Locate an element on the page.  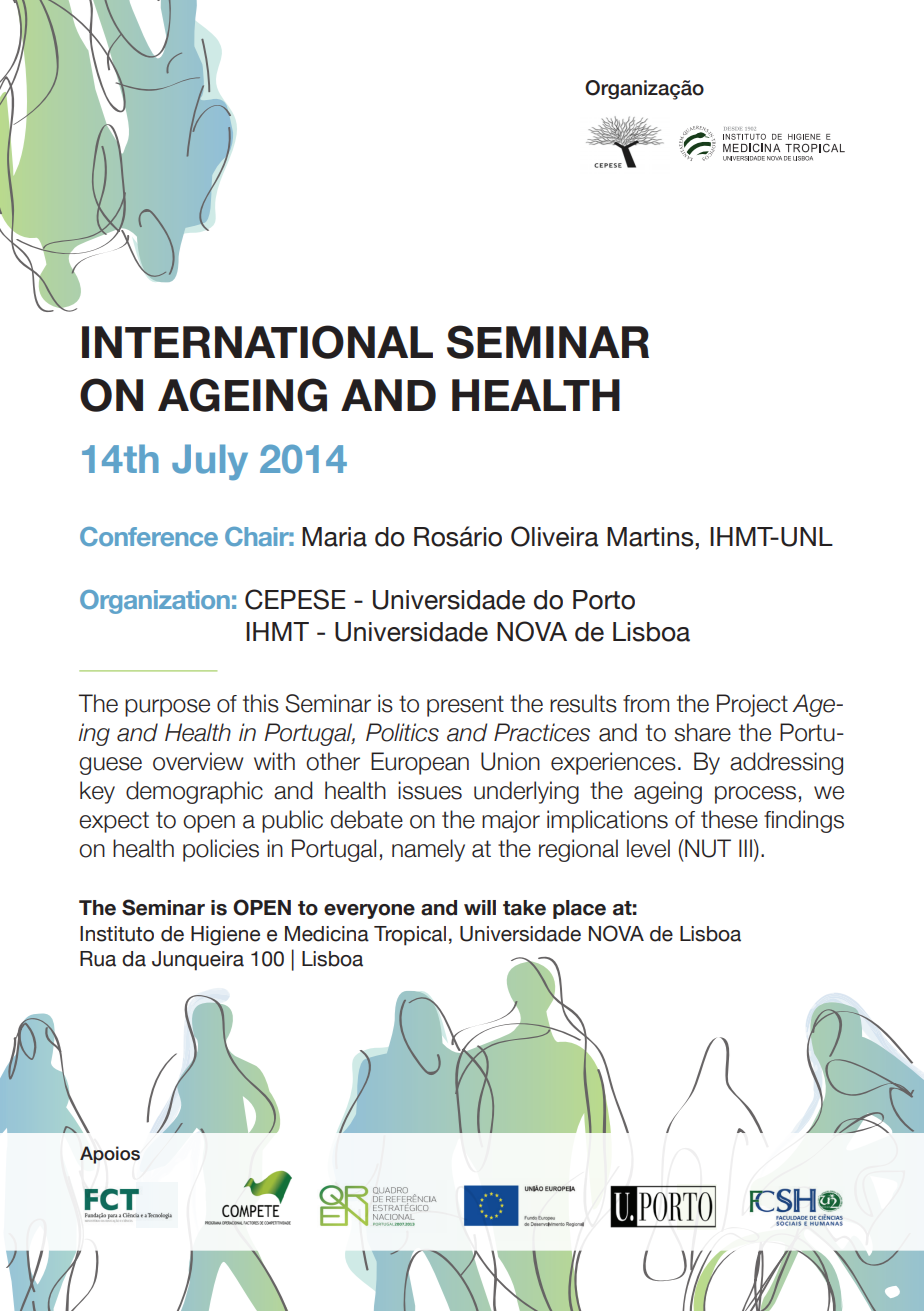
present is located at coordinates (465, 706).
